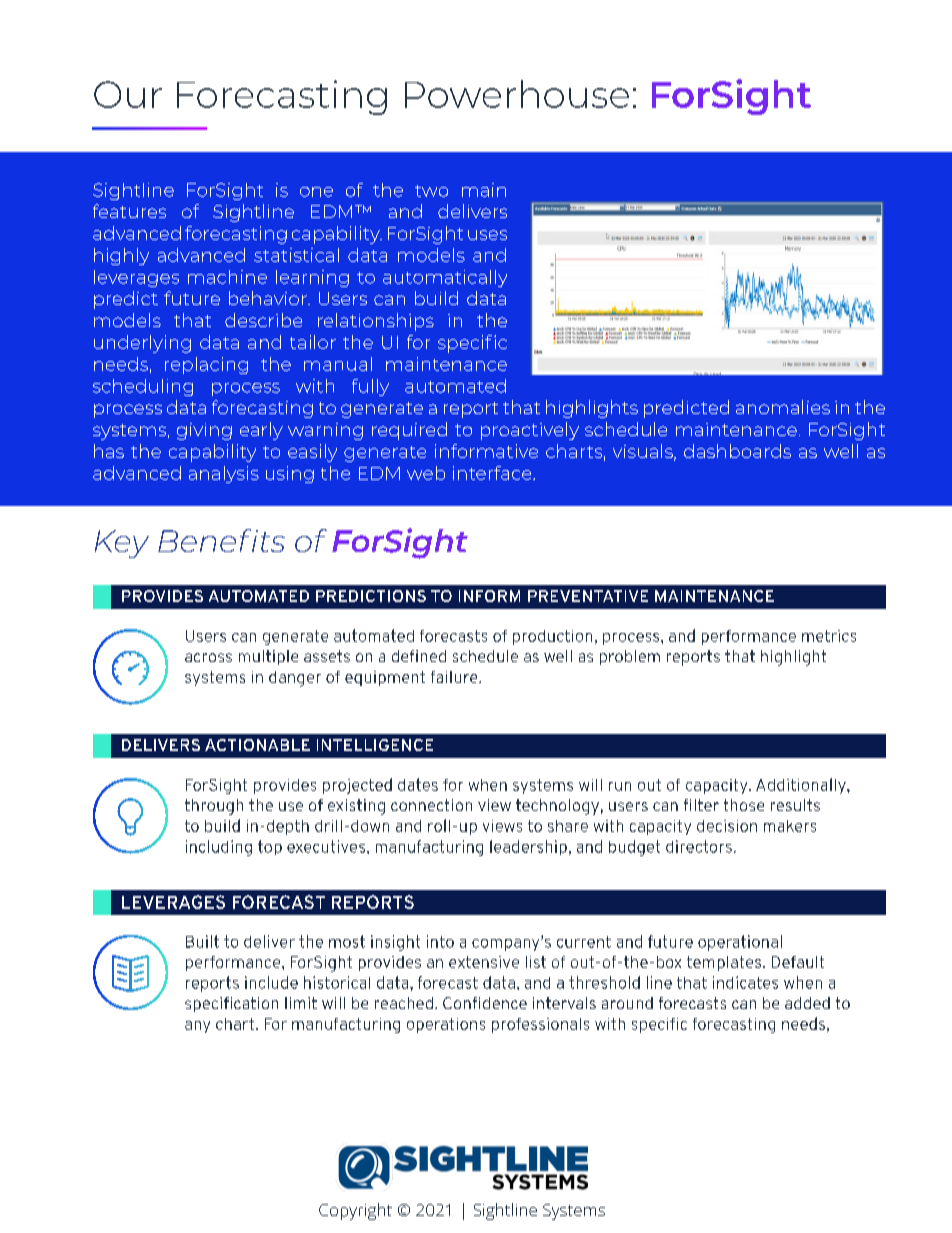 This screenshot has height=1233, width=952. What do you see at coordinates (446, 1025) in the screenshot?
I see `operations` at bounding box center [446, 1025].
